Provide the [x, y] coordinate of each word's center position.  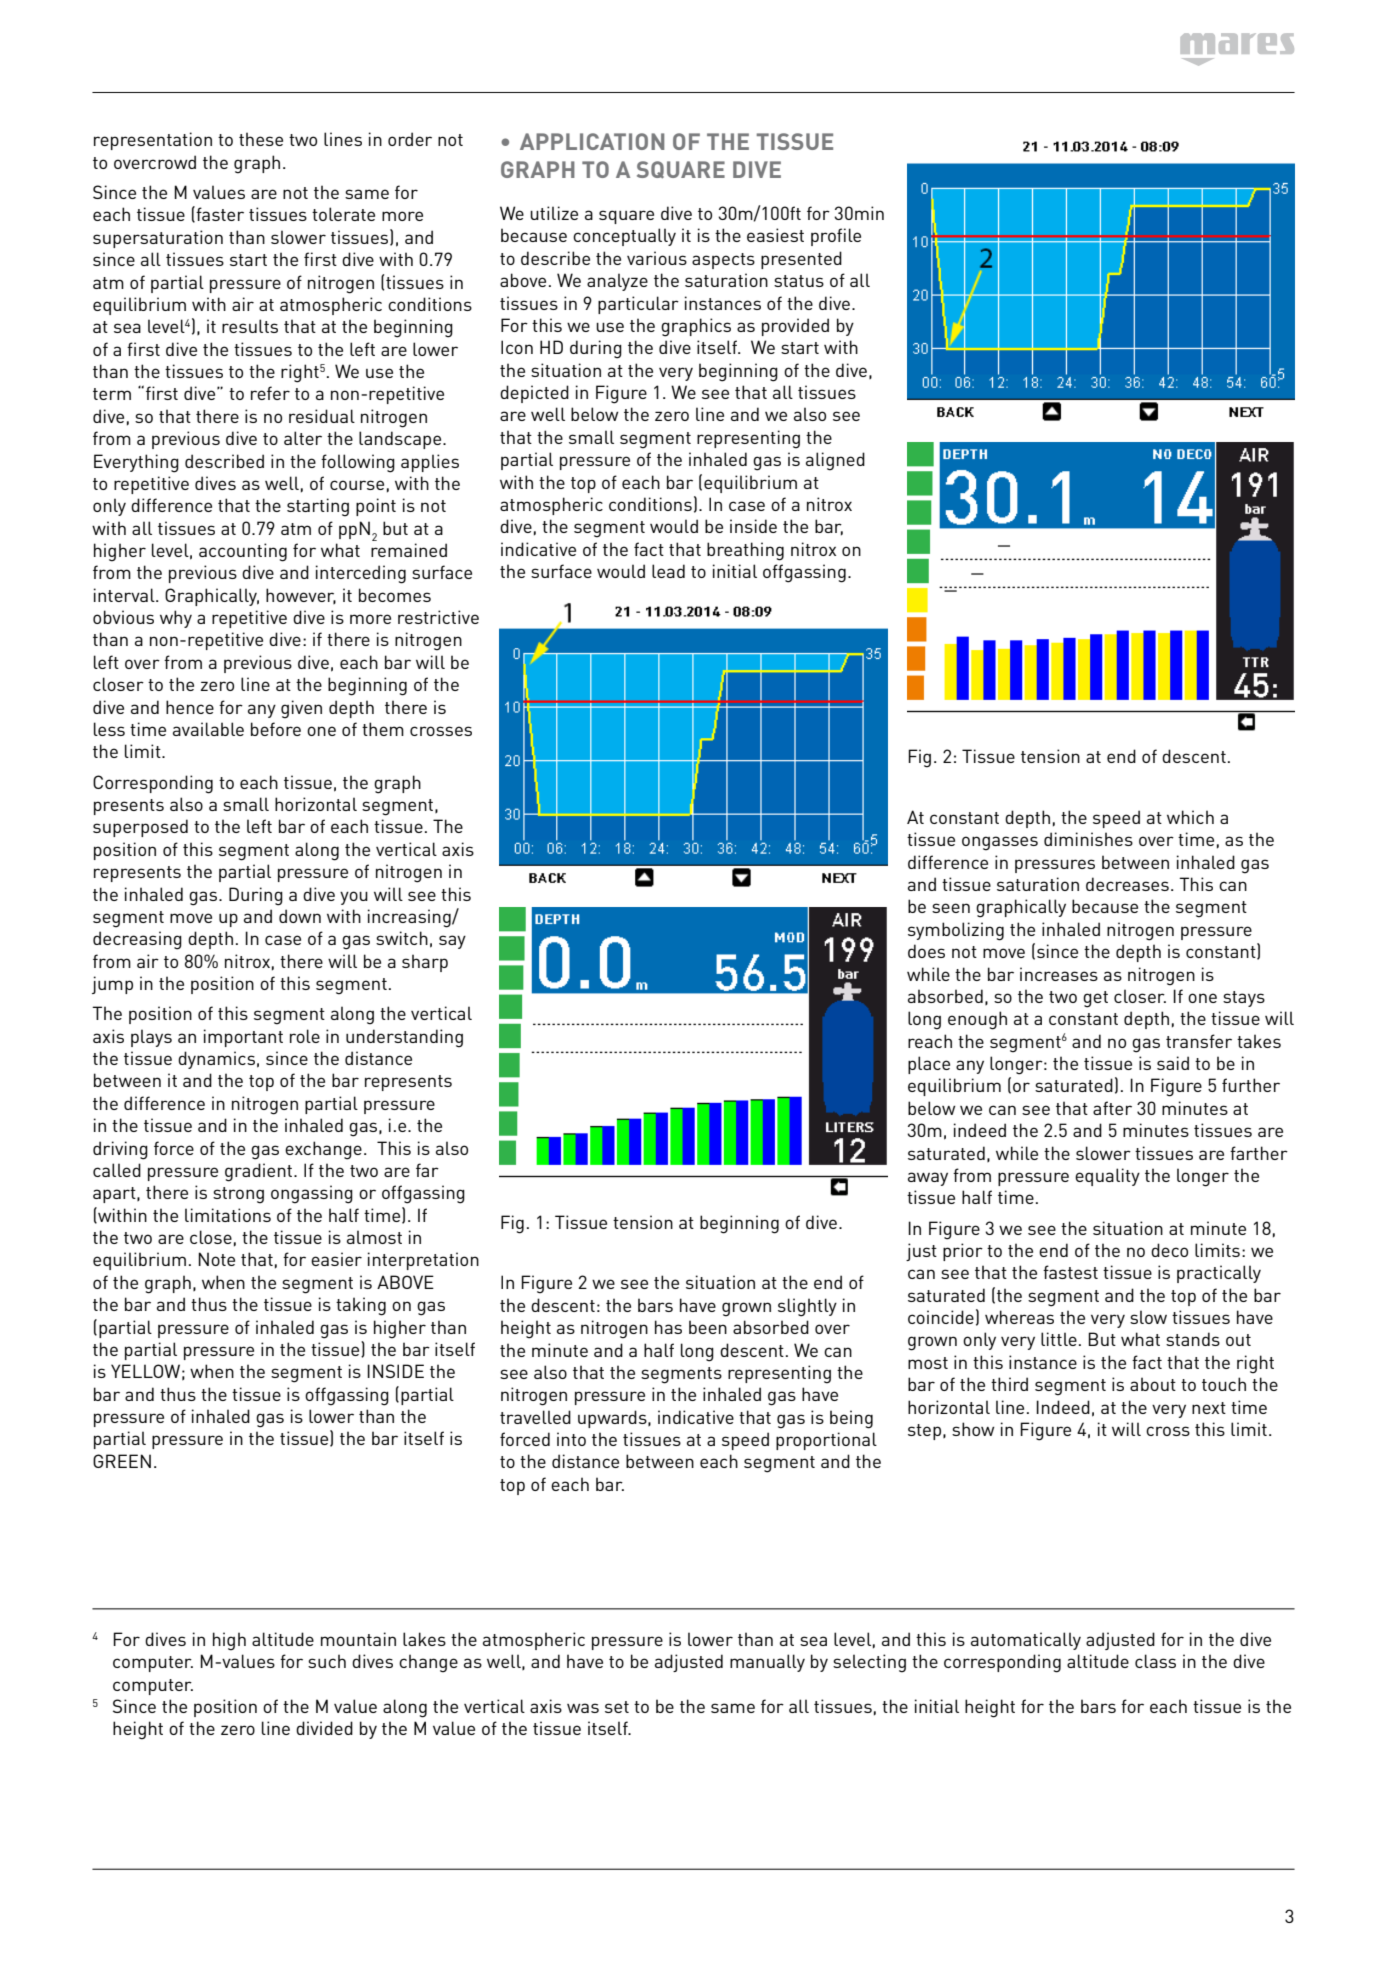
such [327, 1661]
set [617, 1707]
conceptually [624, 237]
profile [836, 237]
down [300, 916]
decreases [1127, 884]
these [261, 139]
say [452, 942]
